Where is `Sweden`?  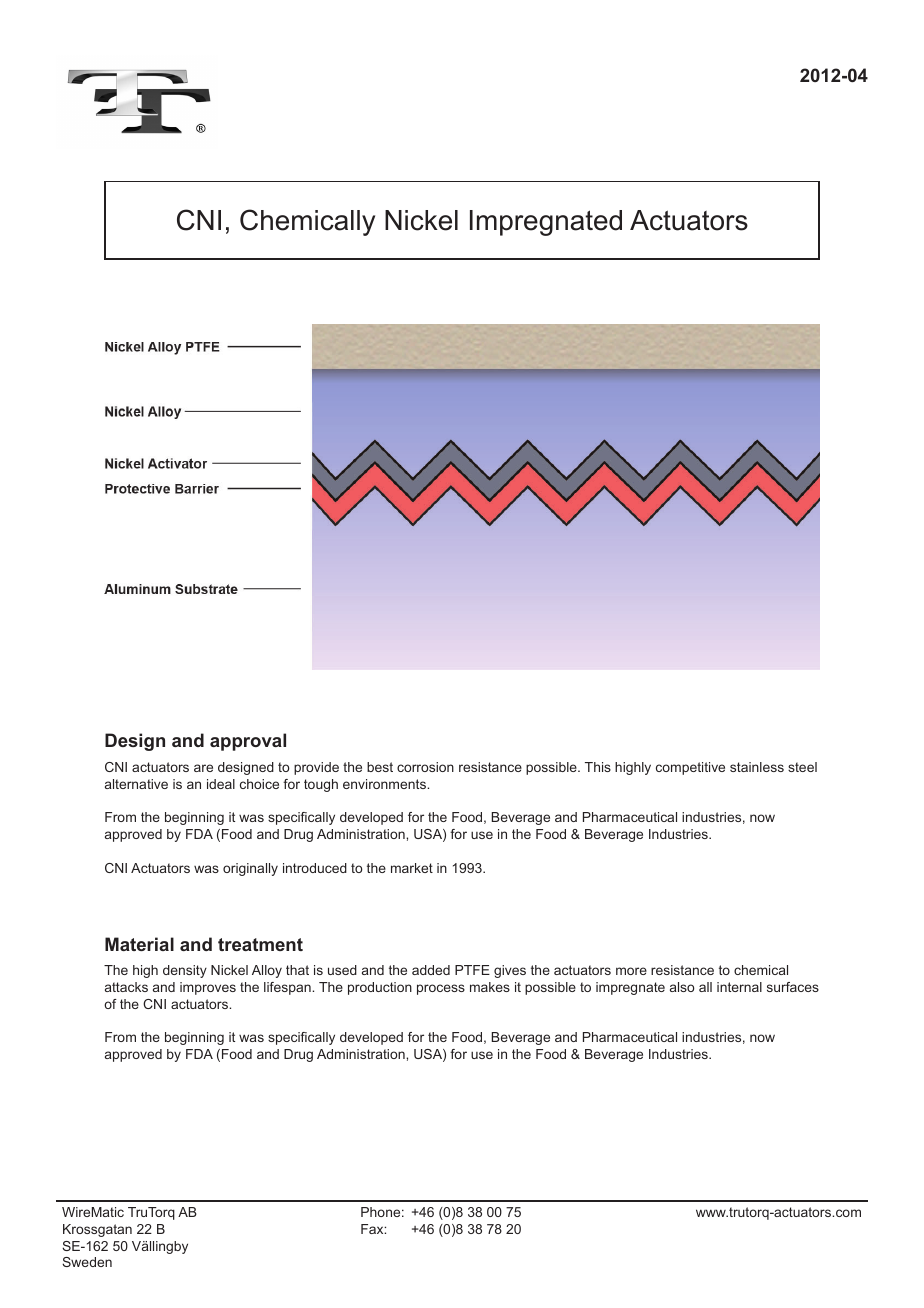 Sweden is located at coordinates (87, 1262).
